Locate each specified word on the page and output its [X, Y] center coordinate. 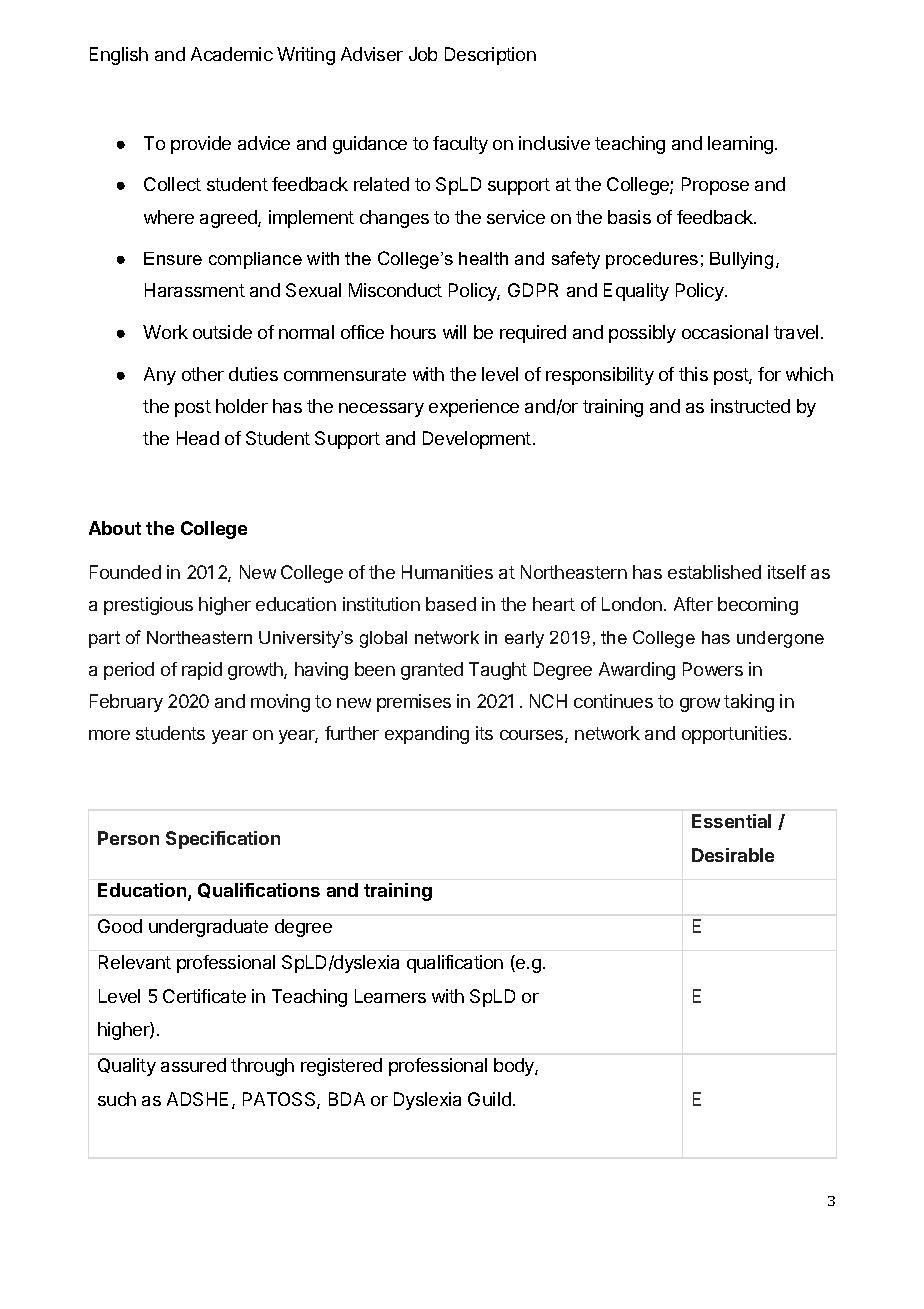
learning [740, 145]
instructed [750, 406]
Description [490, 56]
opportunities [736, 735]
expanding [427, 735]
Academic [232, 54]
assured [193, 1065]
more [109, 735]
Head [198, 438]
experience [474, 408]
